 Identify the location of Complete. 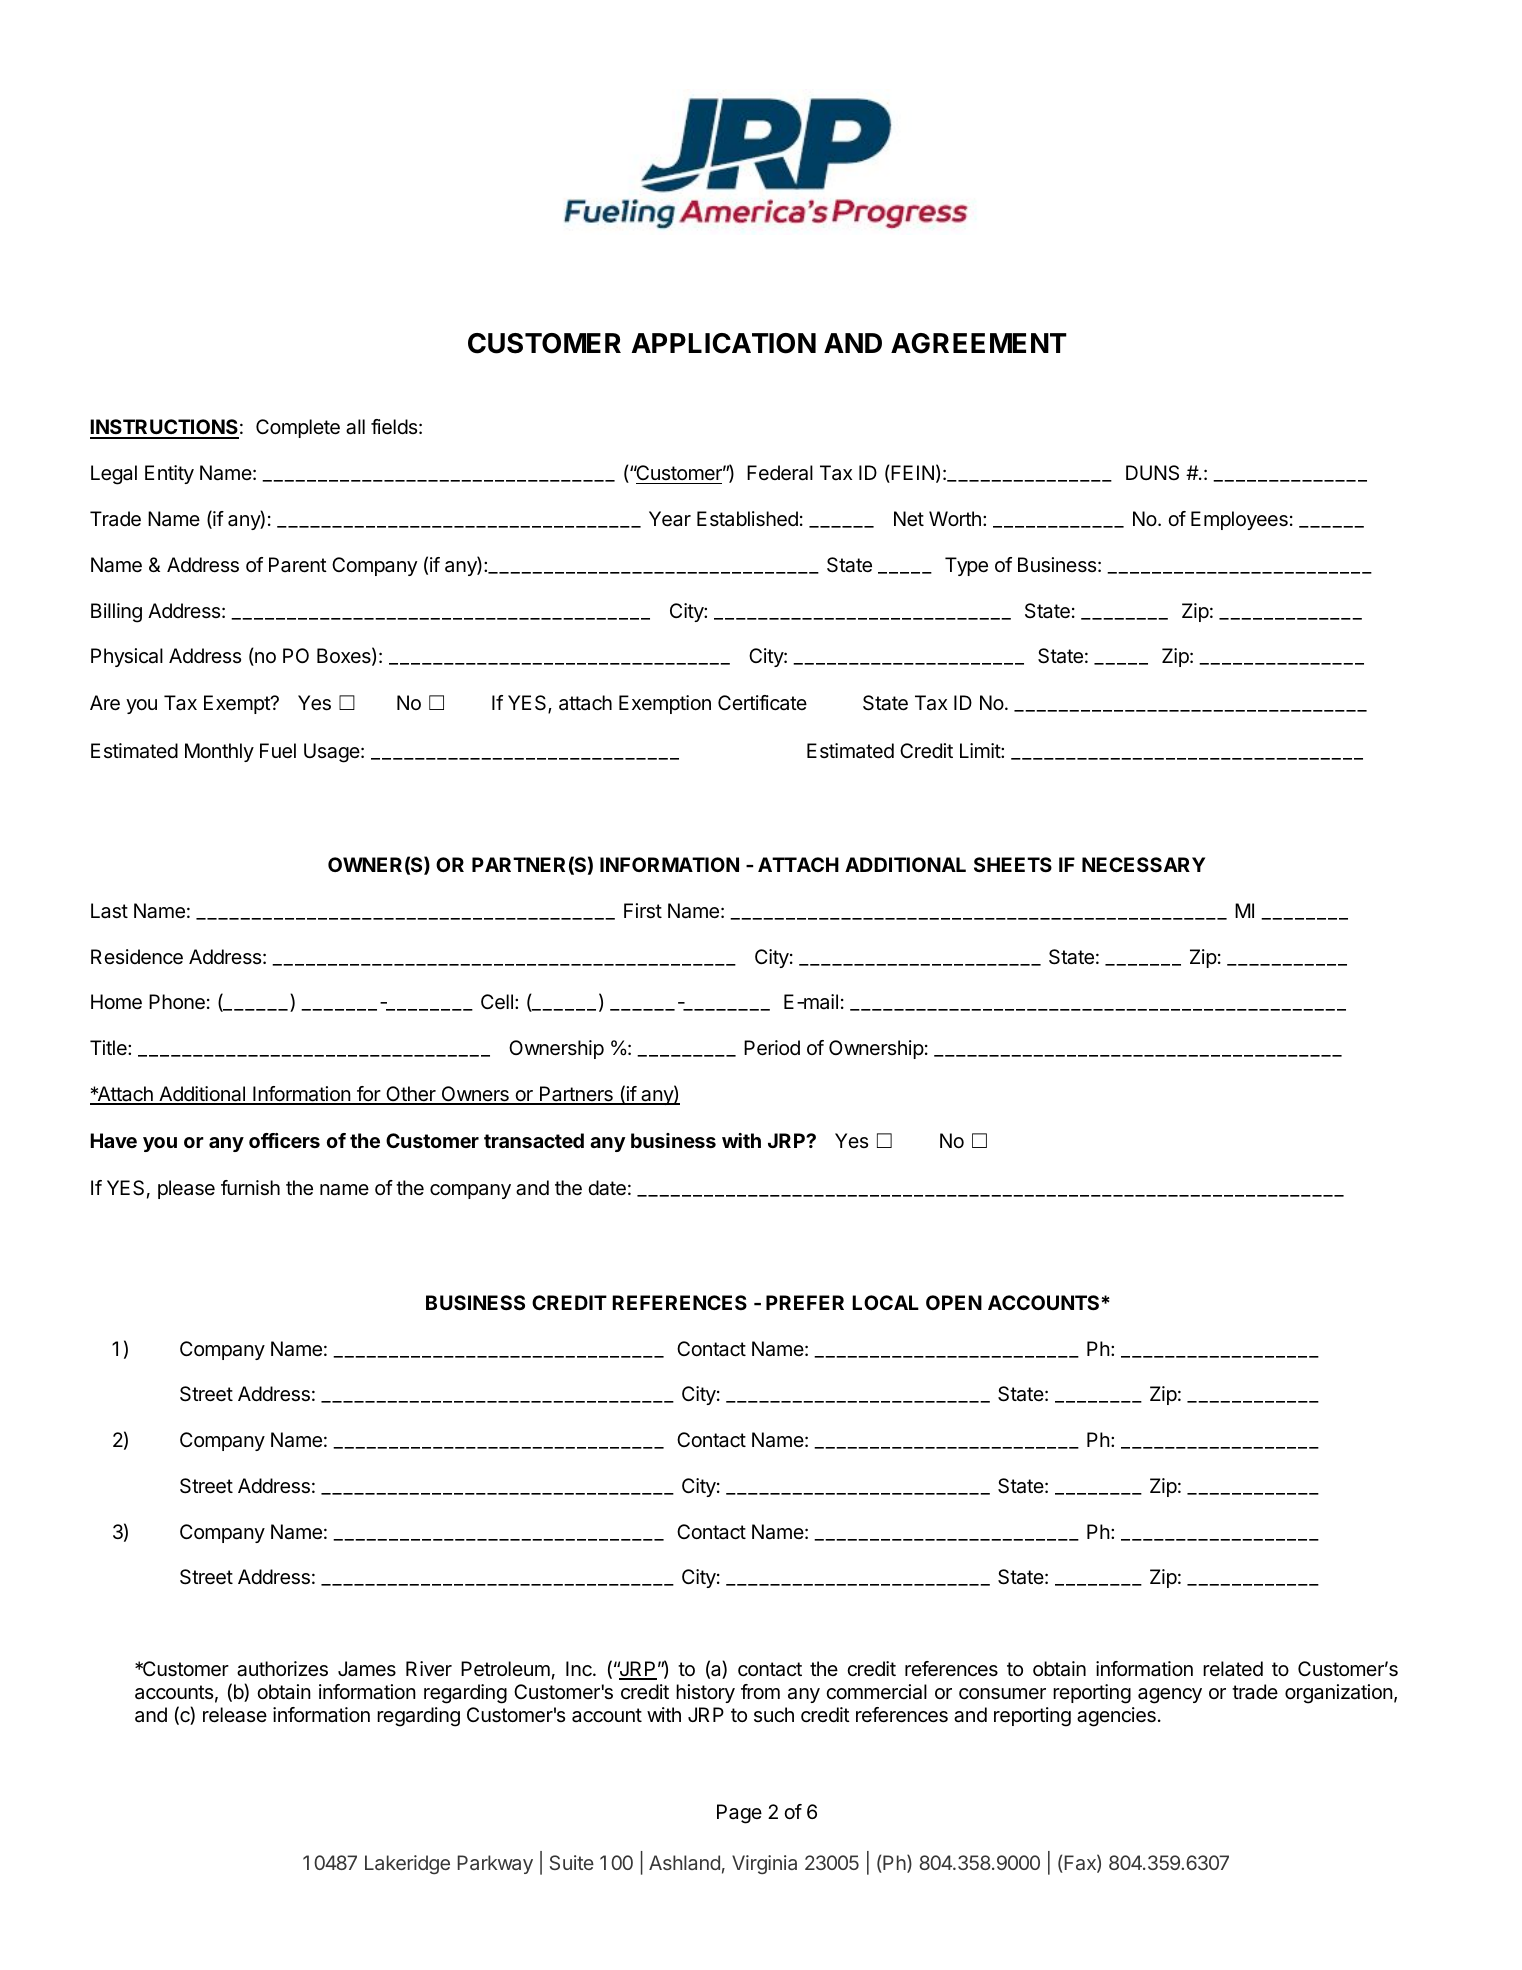
(298, 428).
